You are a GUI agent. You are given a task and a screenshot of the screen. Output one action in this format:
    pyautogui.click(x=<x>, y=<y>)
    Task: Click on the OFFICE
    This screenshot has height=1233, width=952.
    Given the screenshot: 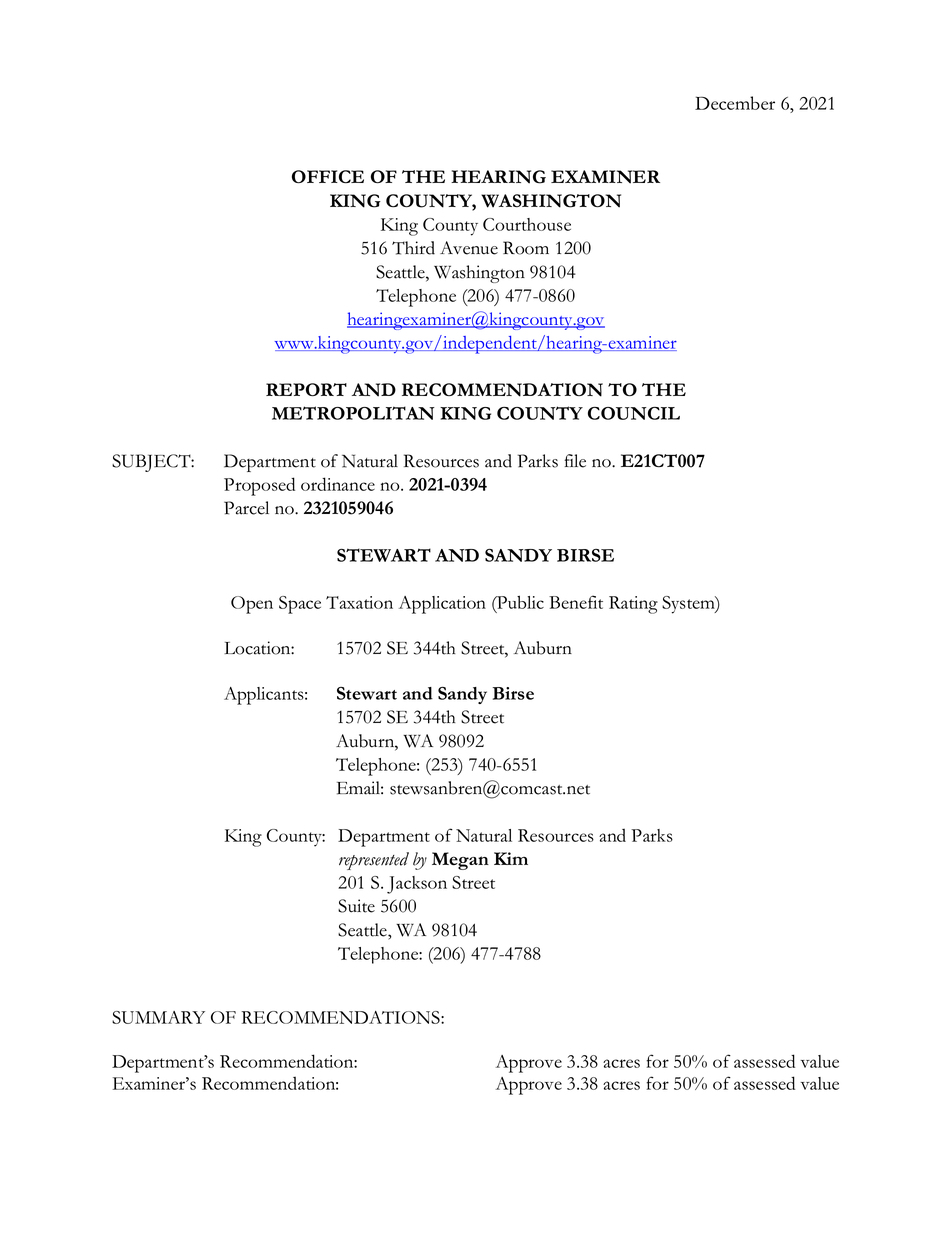 What is the action you would take?
    pyautogui.click(x=328, y=177)
